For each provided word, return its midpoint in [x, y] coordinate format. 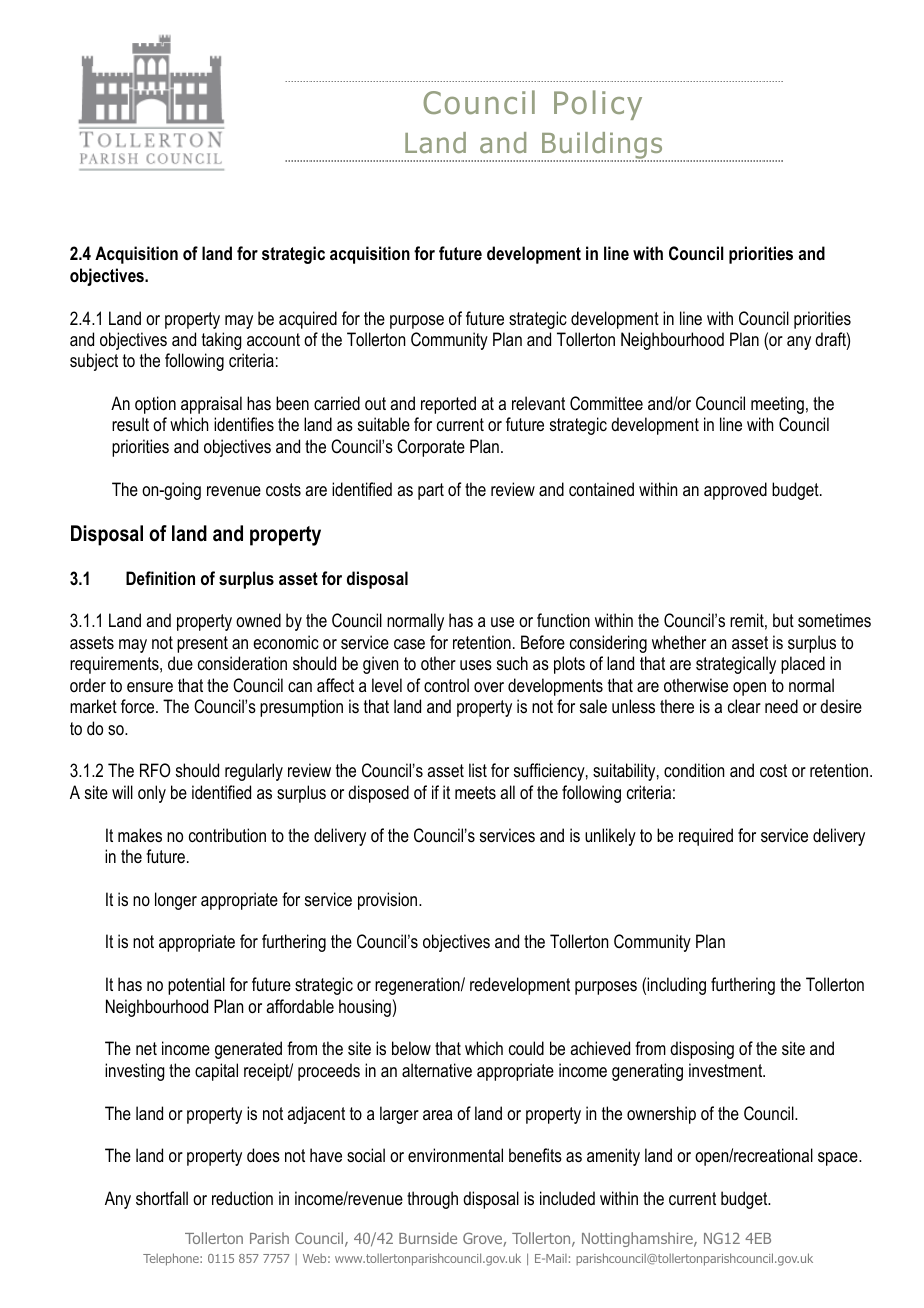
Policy [598, 105]
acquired [308, 320]
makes [140, 835]
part [431, 491]
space [839, 1159]
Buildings [602, 147]
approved [735, 491]
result [130, 424]
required [706, 837]
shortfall [162, 1198]
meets [475, 792]
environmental [455, 1155]
